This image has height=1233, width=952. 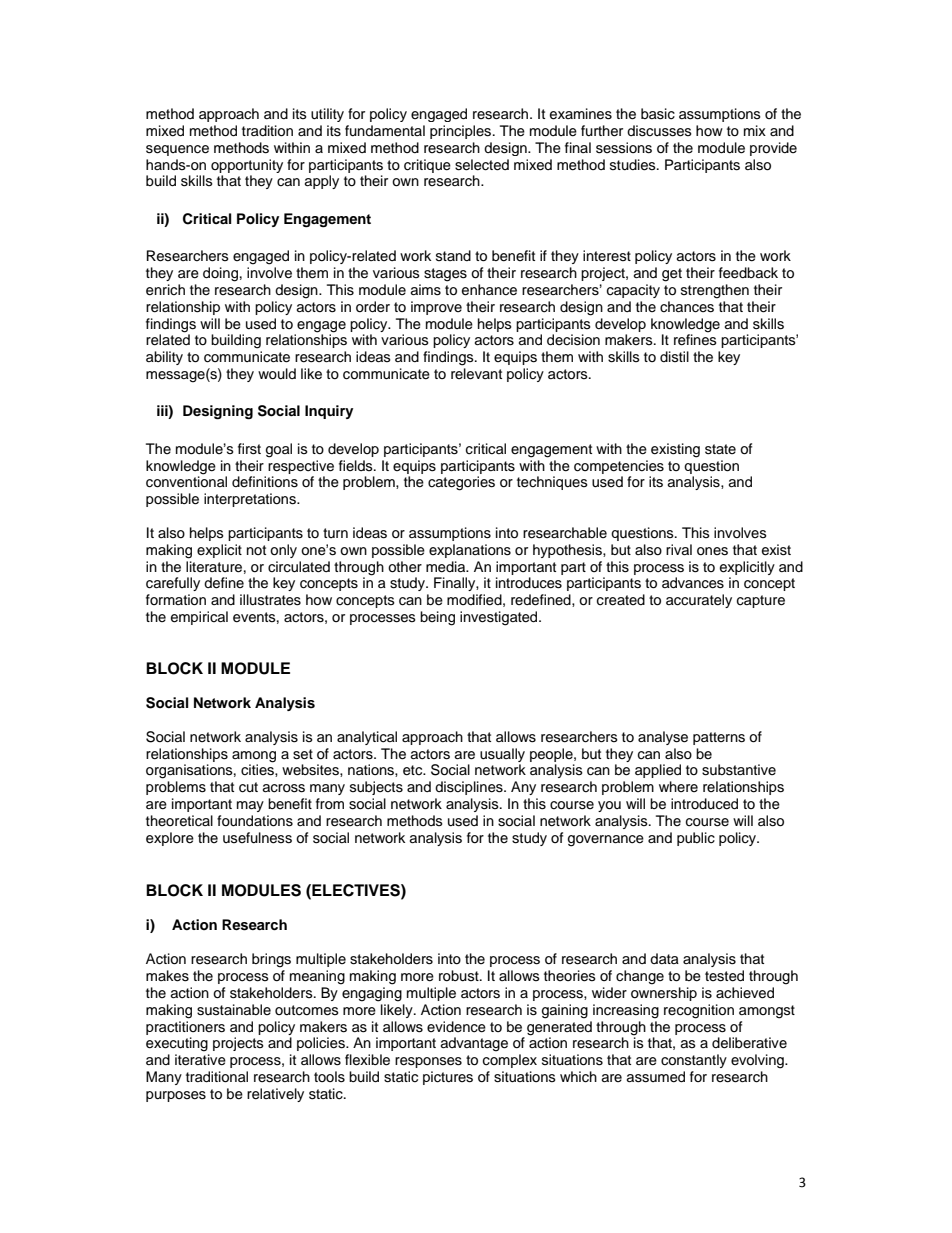 What do you see at coordinates (200, 1060) in the image?
I see `iterative` at bounding box center [200, 1060].
